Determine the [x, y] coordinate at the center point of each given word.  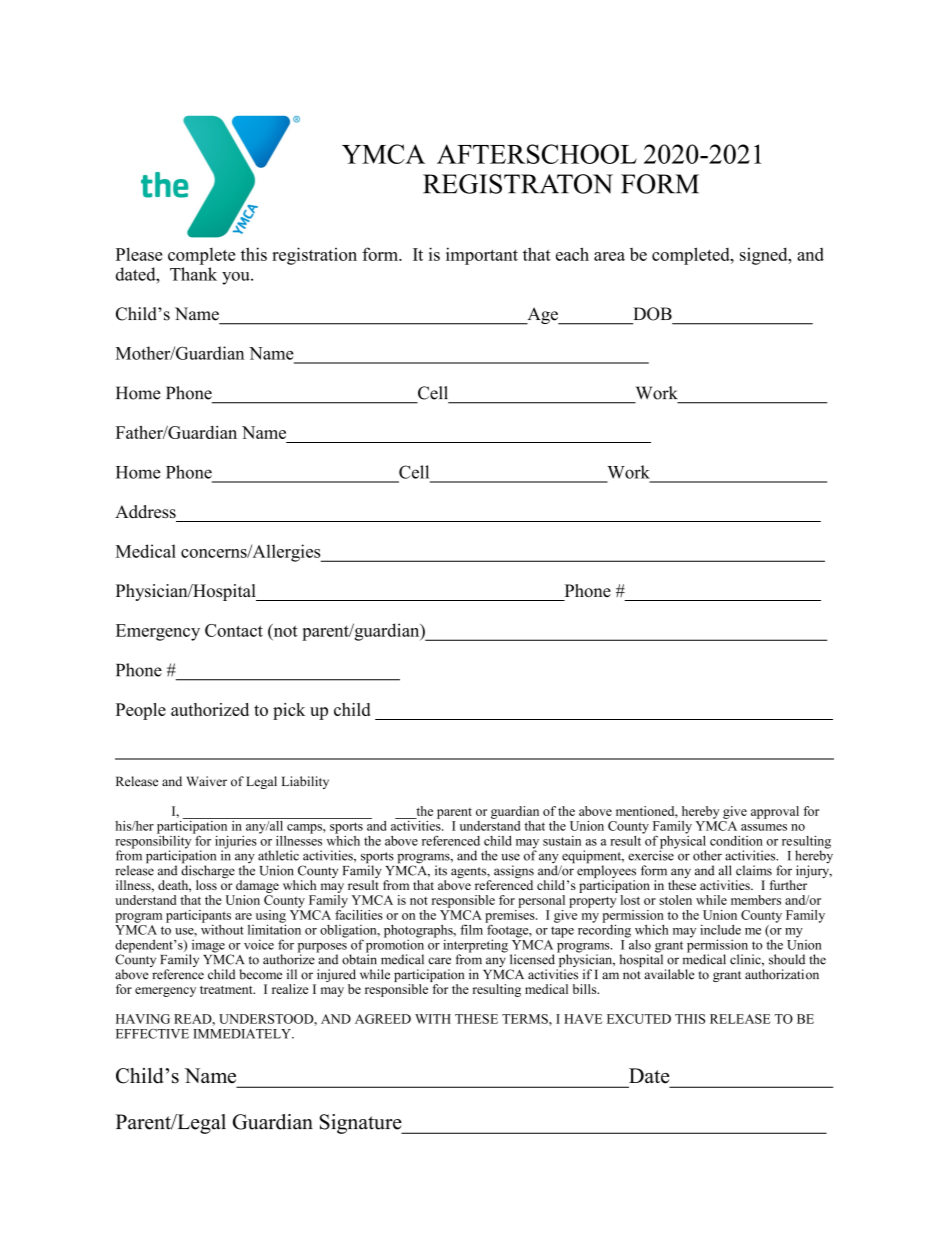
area [609, 256]
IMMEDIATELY [243, 1034]
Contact [234, 630]
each [572, 254]
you [237, 278]
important [482, 256]
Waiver [206, 781]
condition [736, 841]
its [441, 870]
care [439, 961]
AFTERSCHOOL [537, 154]
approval [775, 812]
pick [289, 711]
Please [139, 254]
